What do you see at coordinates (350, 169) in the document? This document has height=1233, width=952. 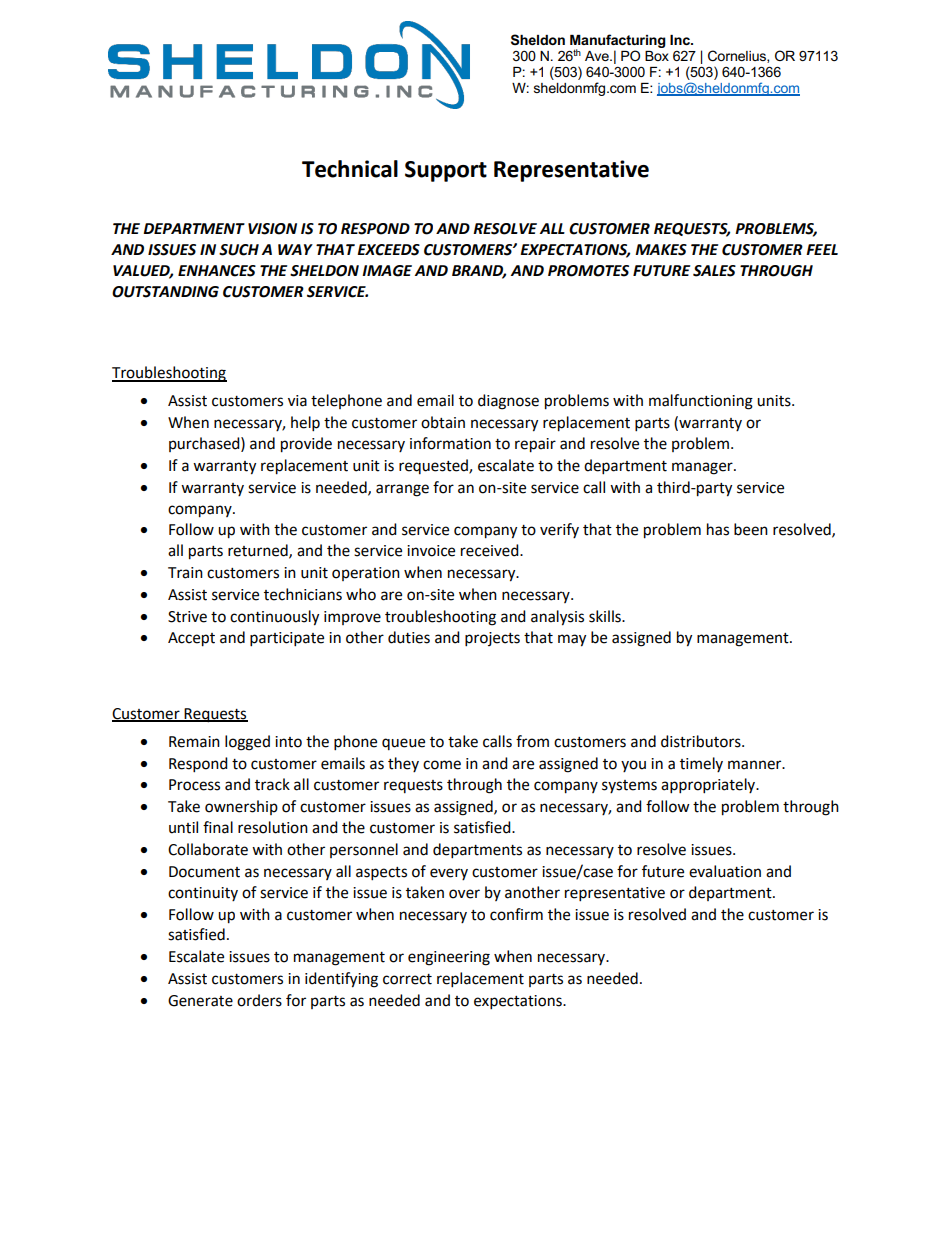 I see `Technical` at bounding box center [350, 169].
